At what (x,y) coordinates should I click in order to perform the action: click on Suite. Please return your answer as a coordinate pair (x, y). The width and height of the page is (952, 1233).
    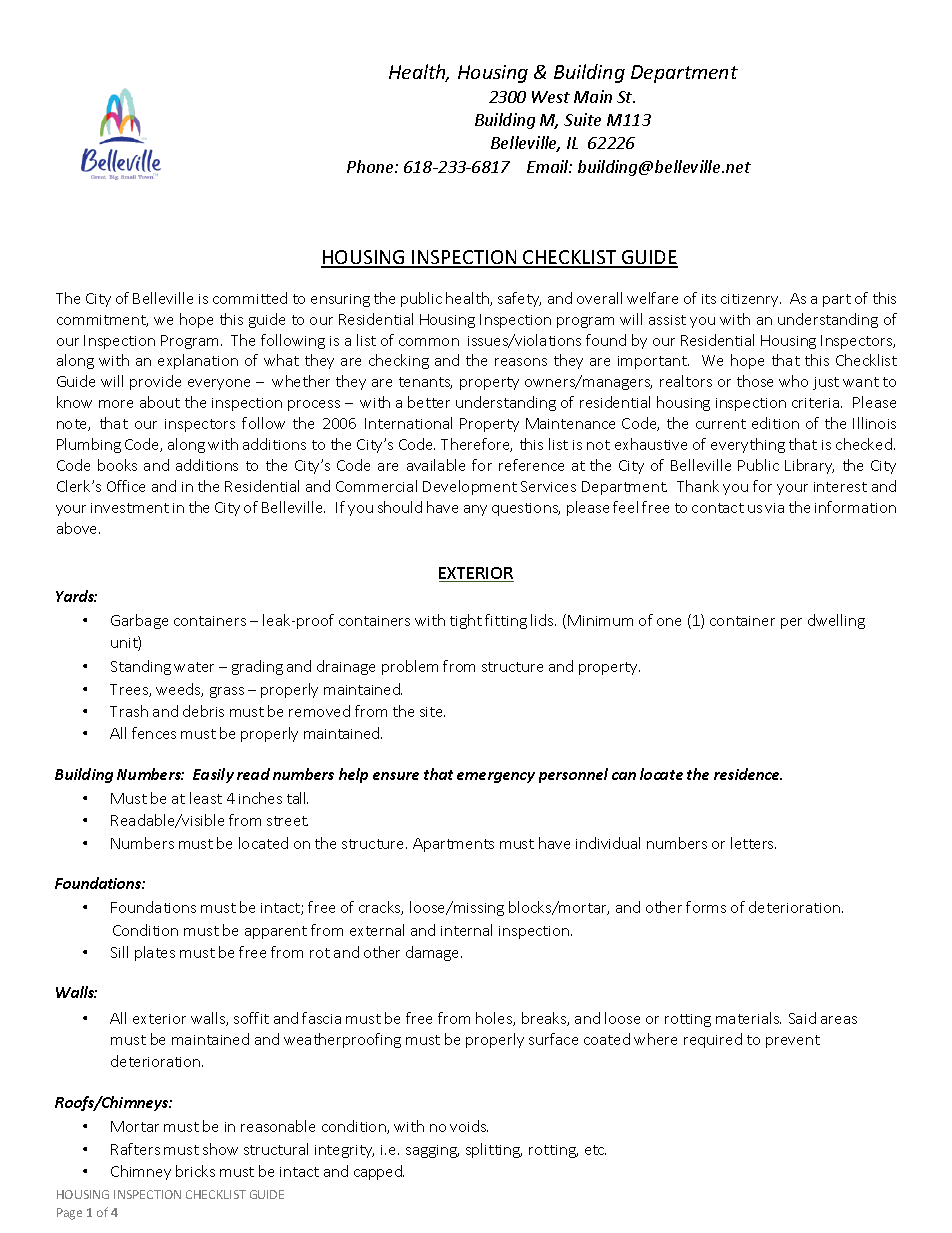
    Looking at the image, I should click on (582, 119).
